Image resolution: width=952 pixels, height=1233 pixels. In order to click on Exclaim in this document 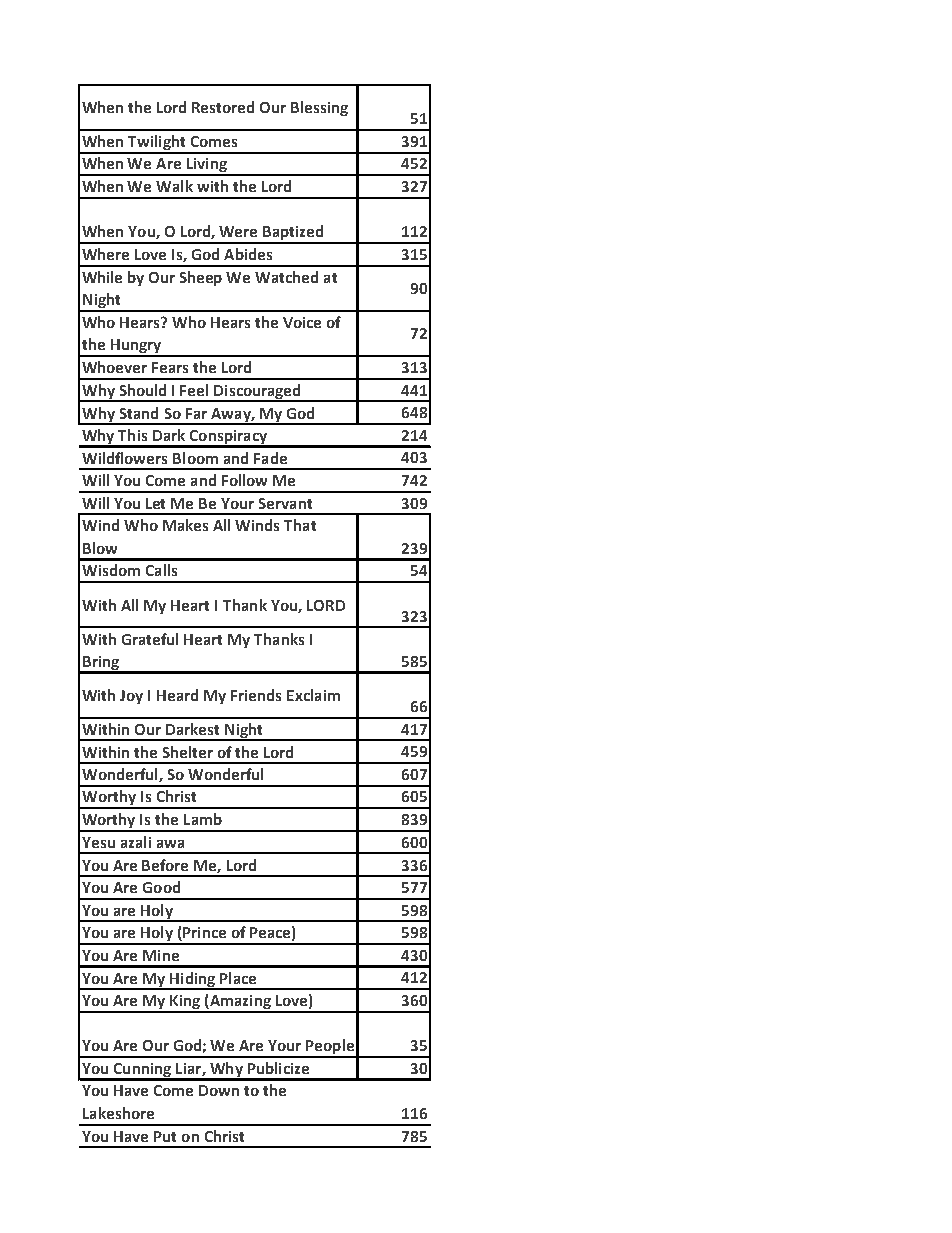, I will do `click(313, 695)`.
